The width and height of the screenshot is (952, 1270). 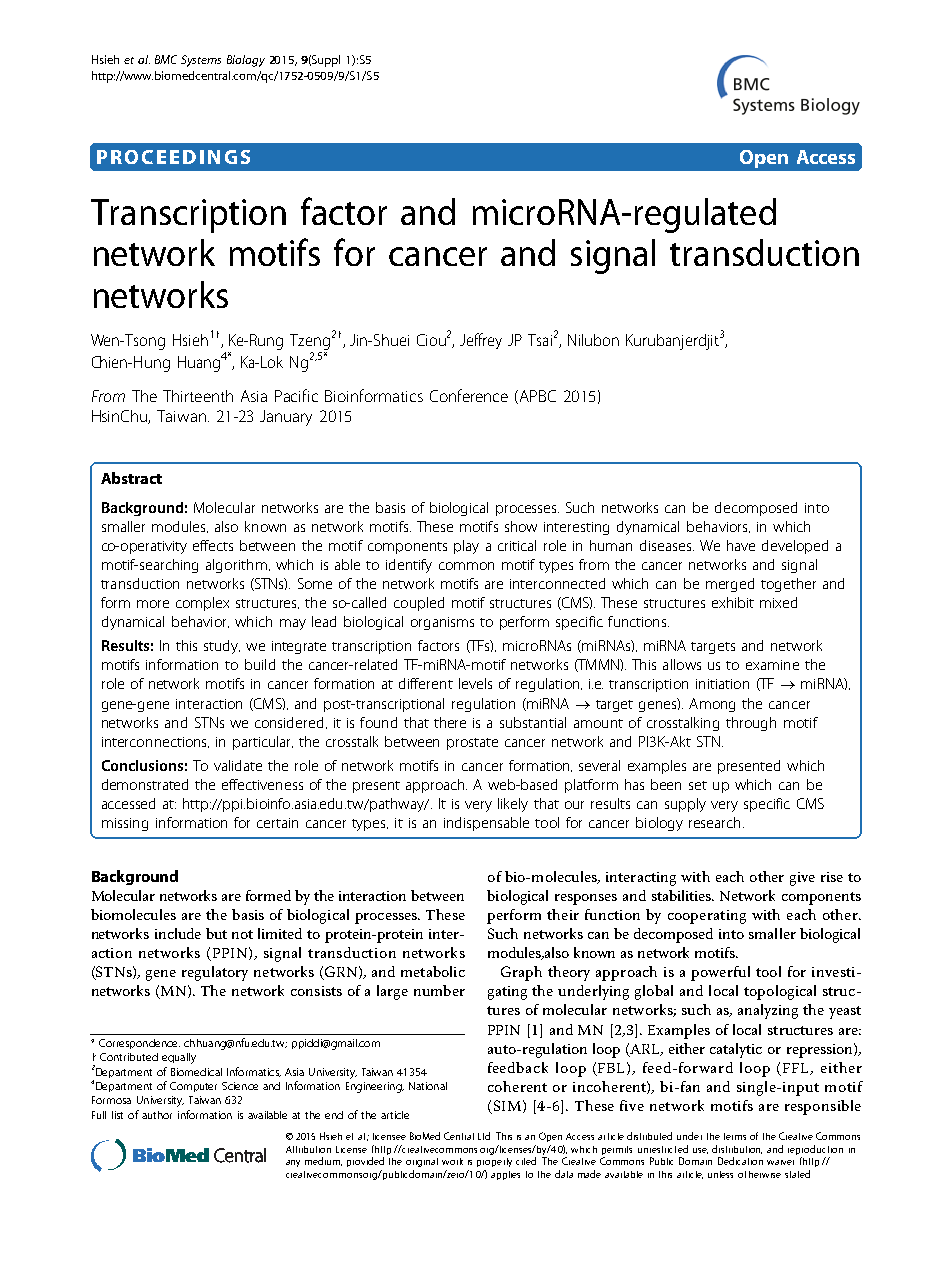 What do you see at coordinates (484, 1136) in the screenshot?
I see `Ltd` at bounding box center [484, 1136].
